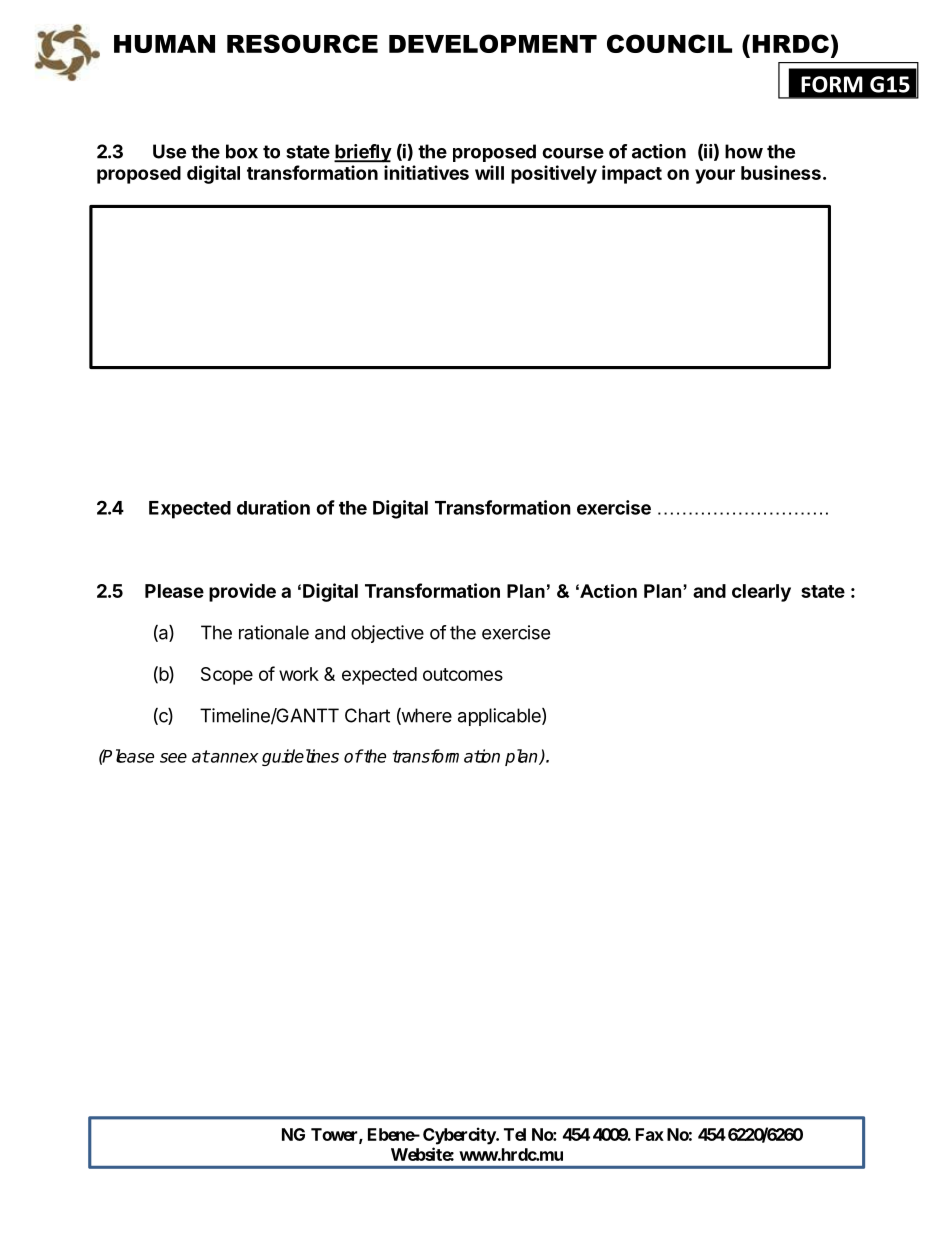 The height and width of the screenshot is (1233, 952). I want to click on DEVELOPMENT, so click(493, 43).
